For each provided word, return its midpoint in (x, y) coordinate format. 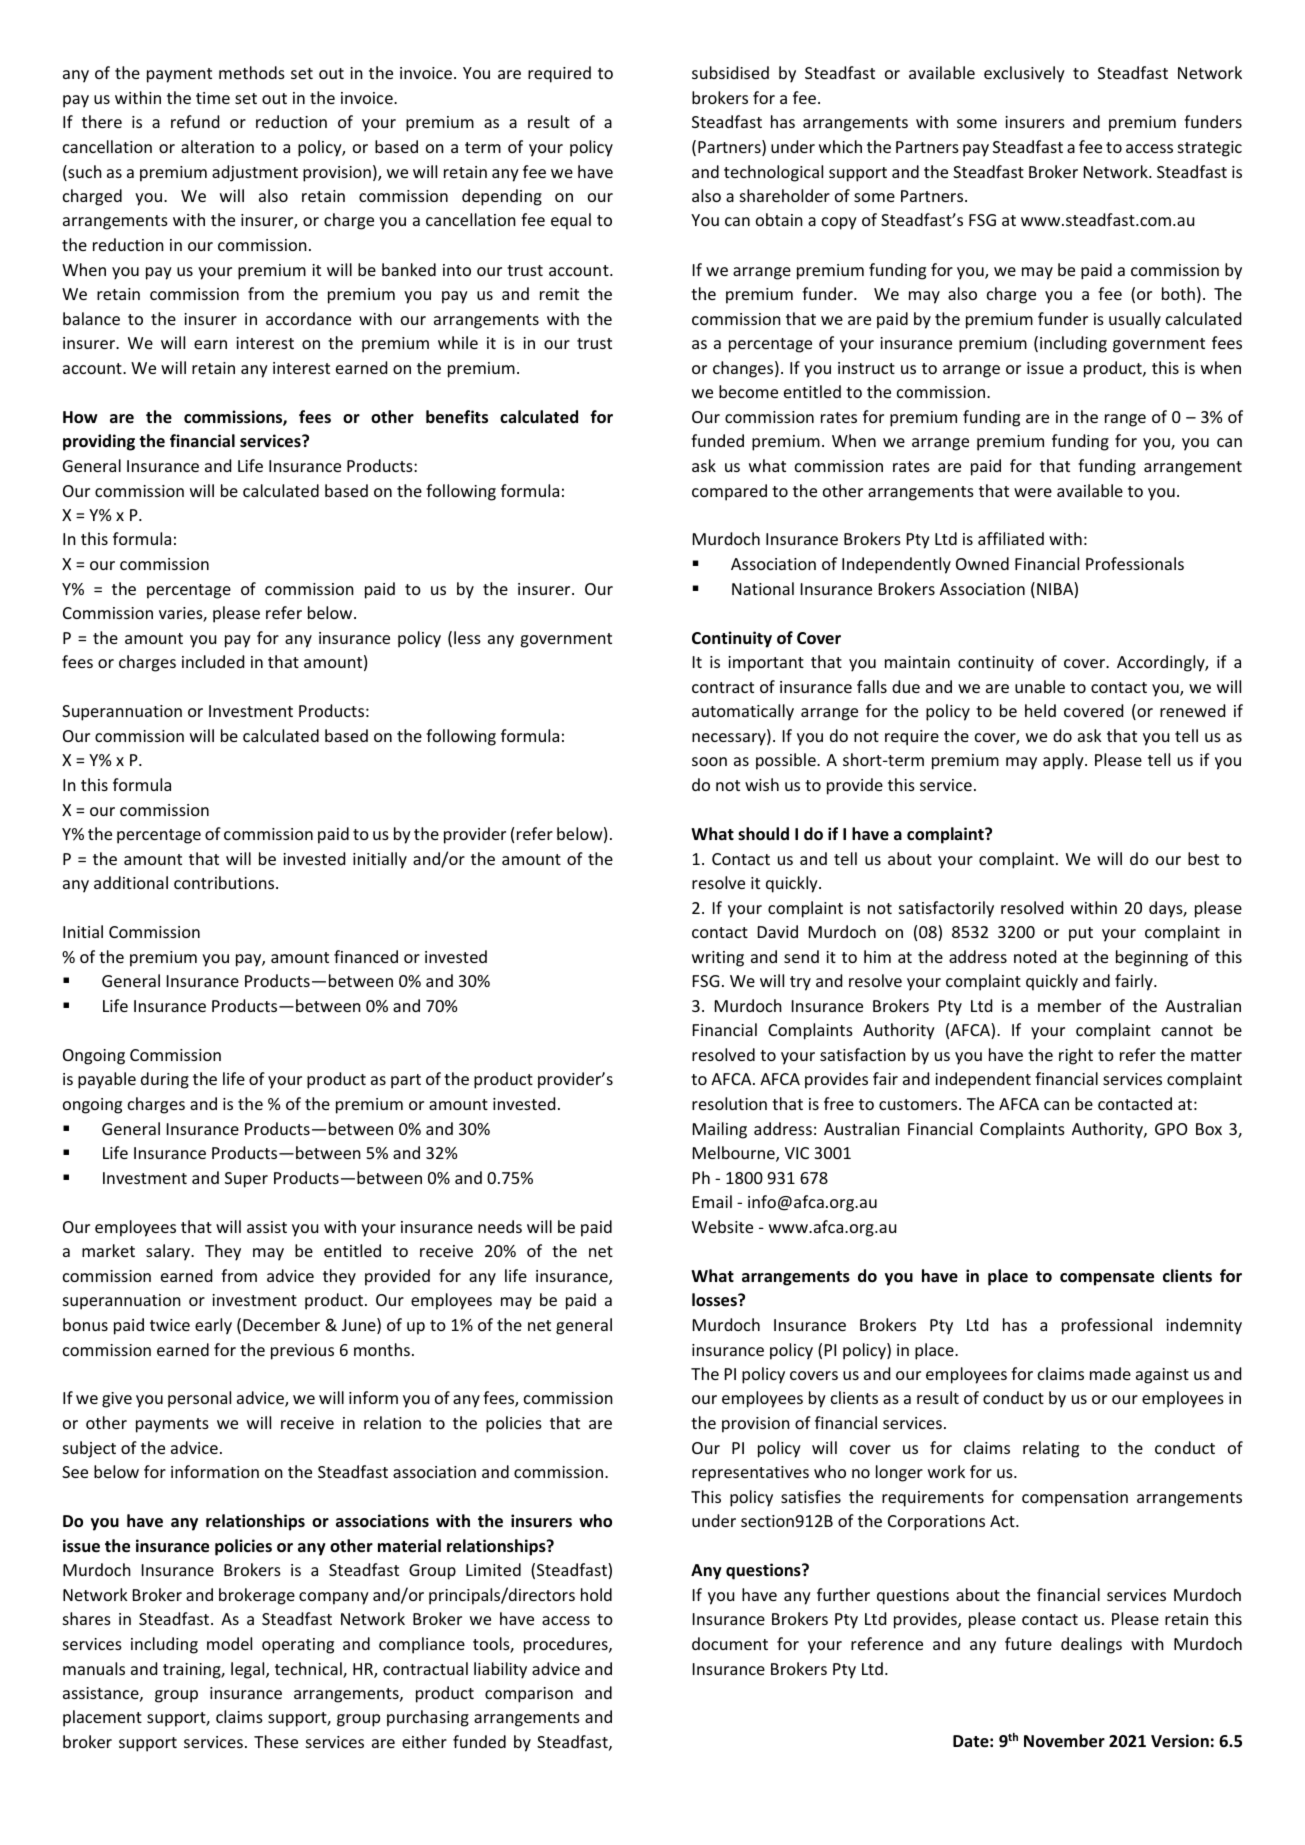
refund (195, 121)
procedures (567, 1645)
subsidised (730, 72)
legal (249, 1670)
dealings (1091, 1645)
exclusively (1024, 74)
